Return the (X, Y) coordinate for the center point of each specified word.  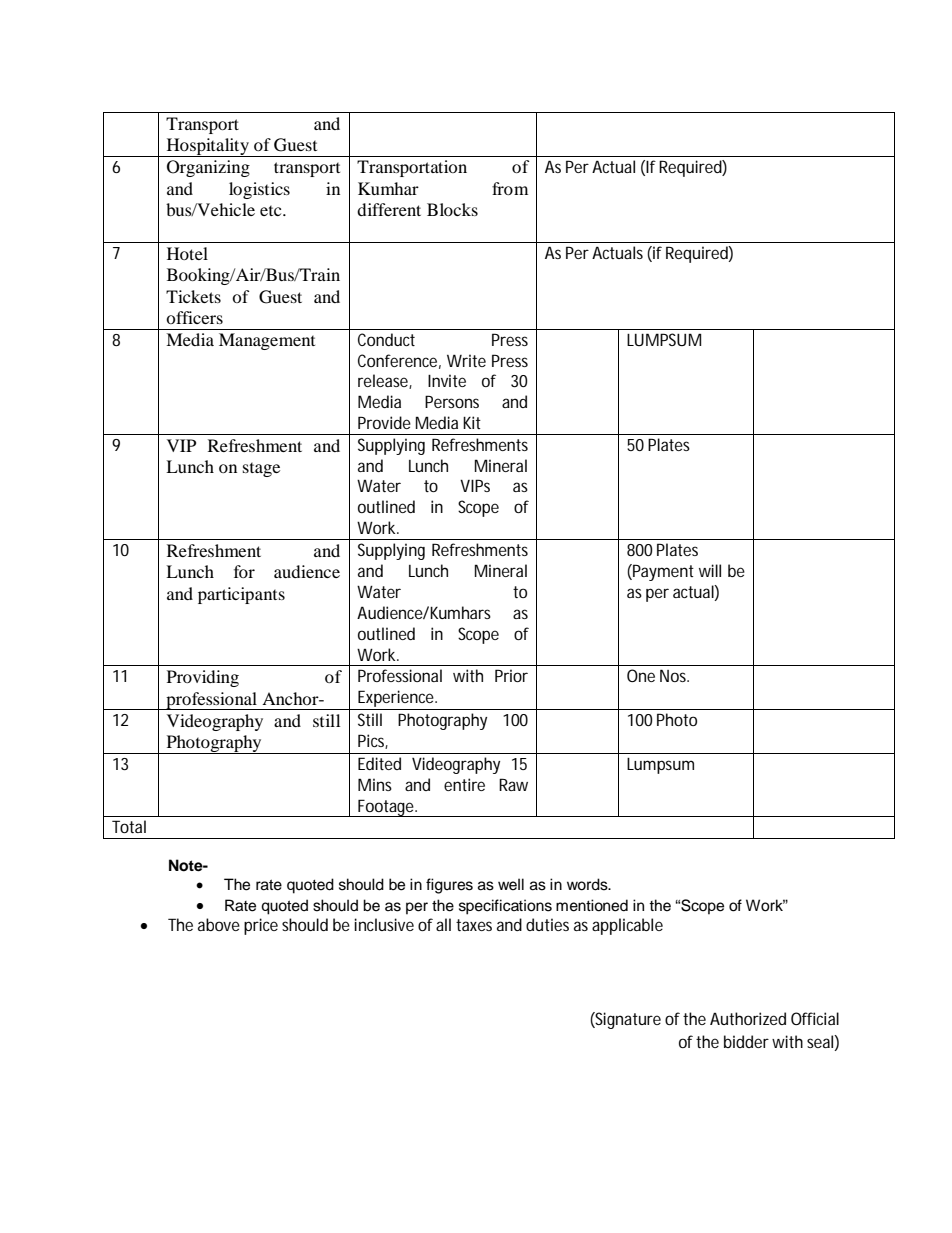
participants (241, 595)
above (219, 924)
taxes (474, 925)
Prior (511, 675)
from (510, 188)
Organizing (208, 168)
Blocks (452, 209)
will (710, 570)
